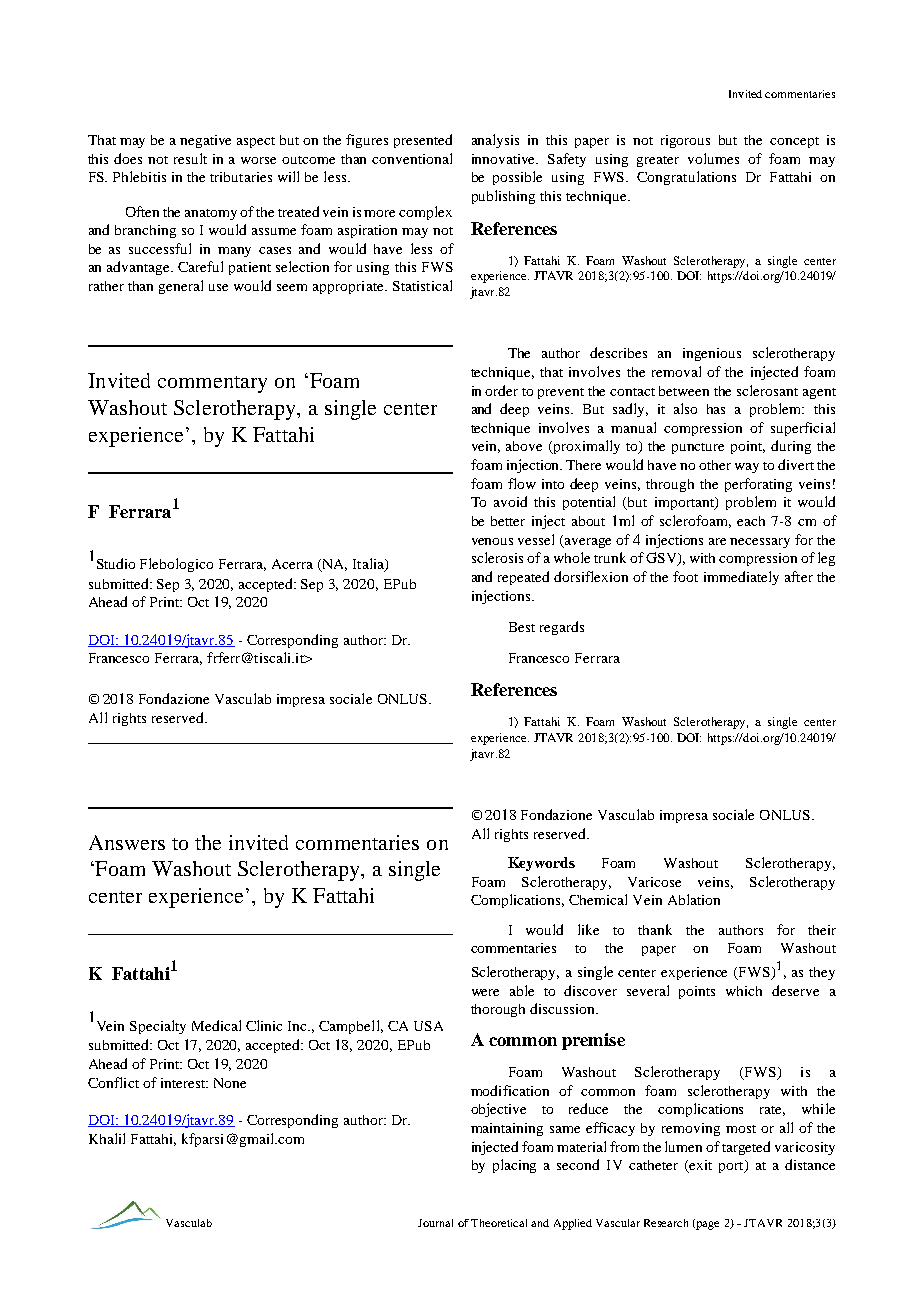 The image size is (924, 1308). Describe the element at coordinates (501, 390) in the screenshot. I see `order` at that location.
